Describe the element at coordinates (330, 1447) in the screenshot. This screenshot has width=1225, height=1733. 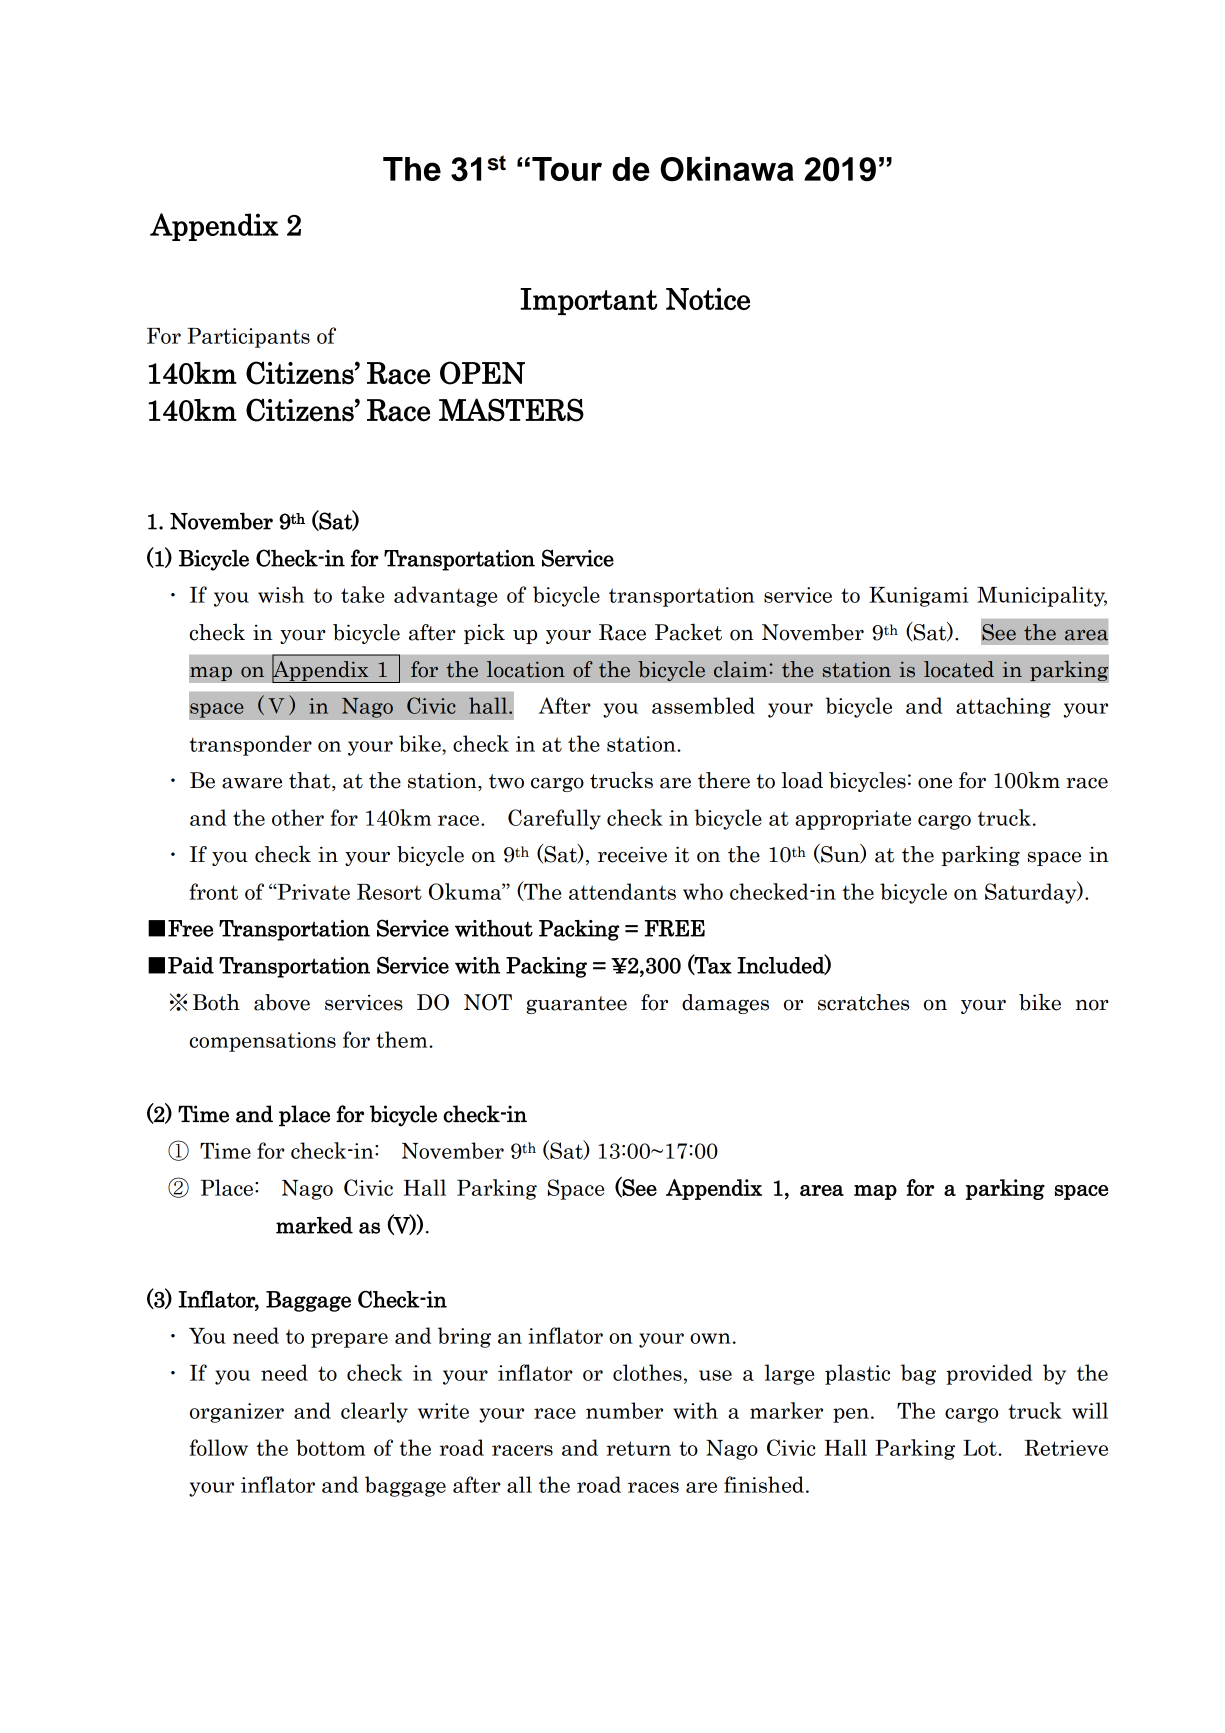
I see `bottom` at that location.
